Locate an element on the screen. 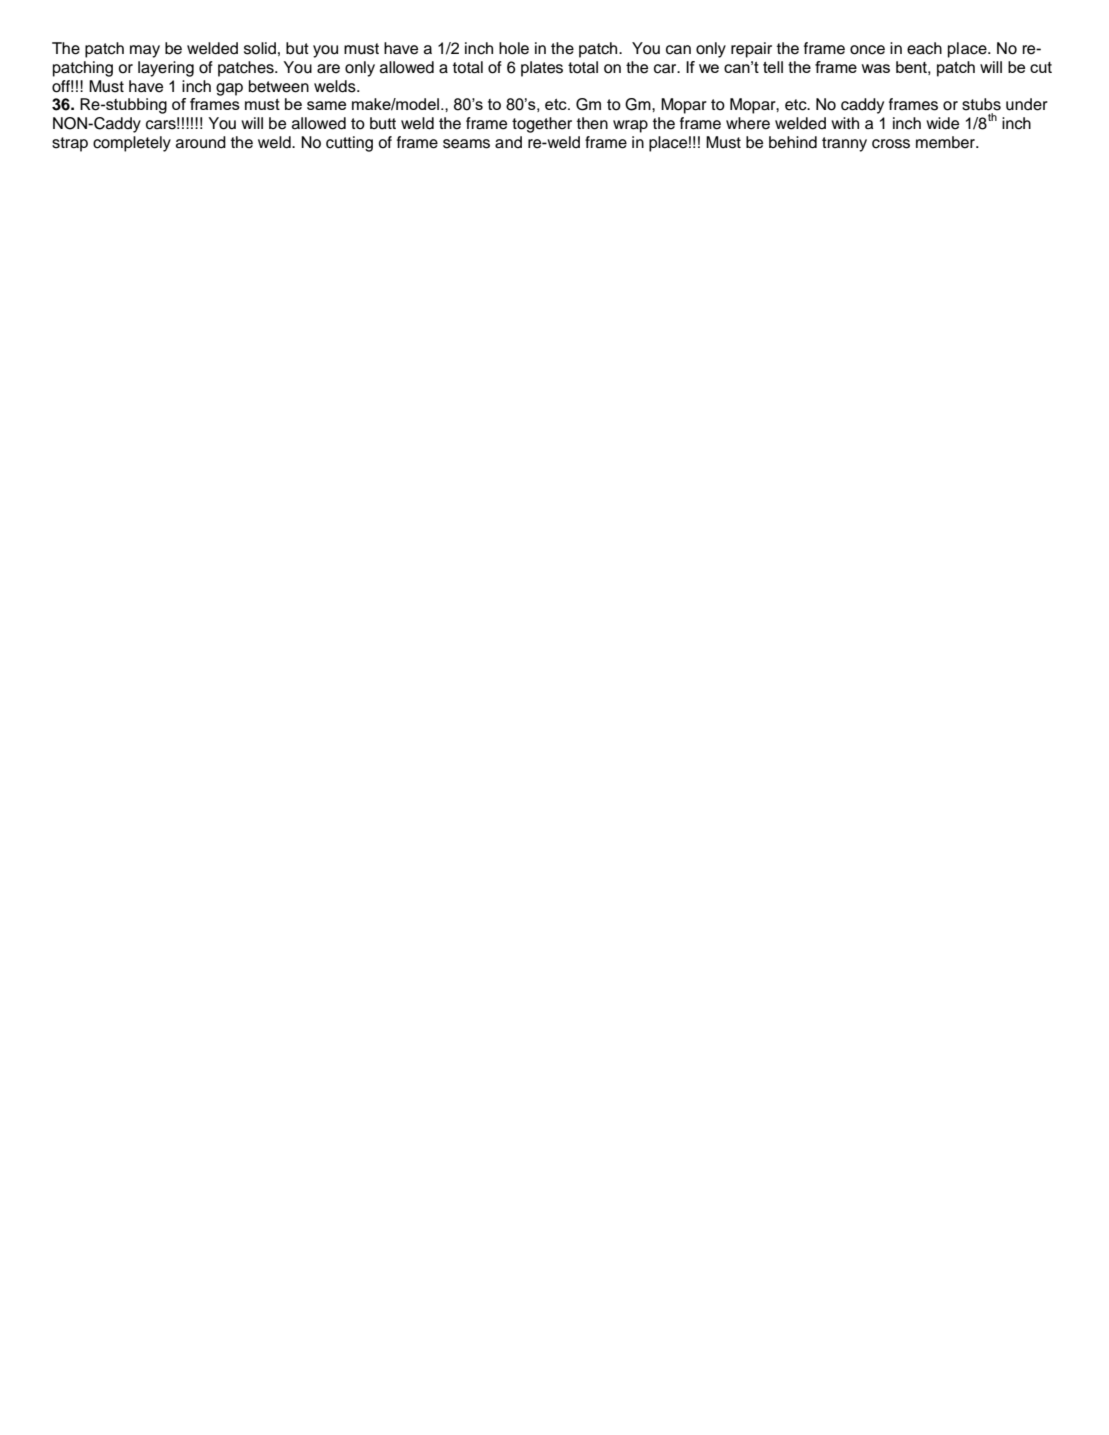 The width and height of the screenshot is (1109, 1435). gap is located at coordinates (229, 89).
